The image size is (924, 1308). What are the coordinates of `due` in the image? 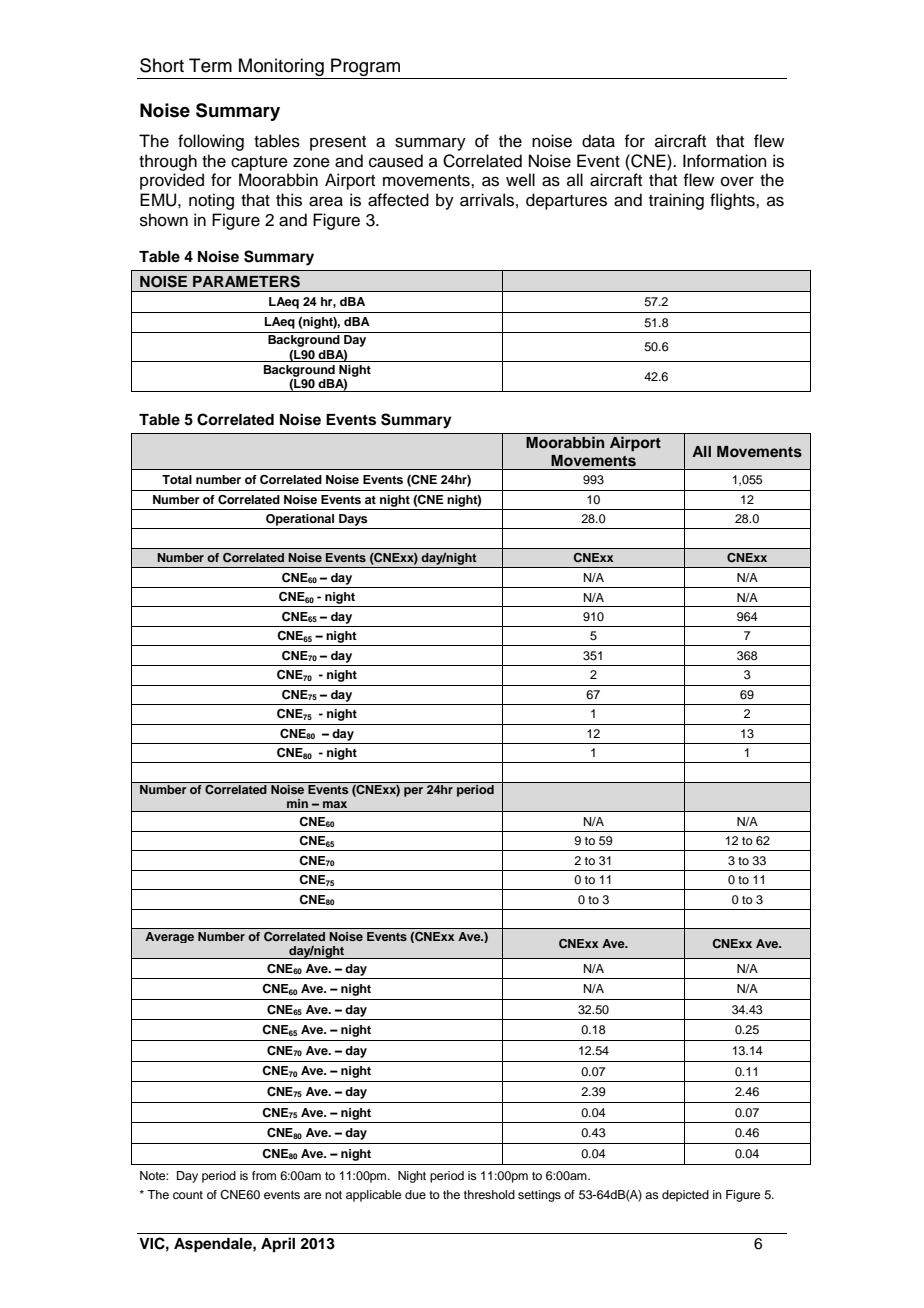 It's located at (415, 1194).
